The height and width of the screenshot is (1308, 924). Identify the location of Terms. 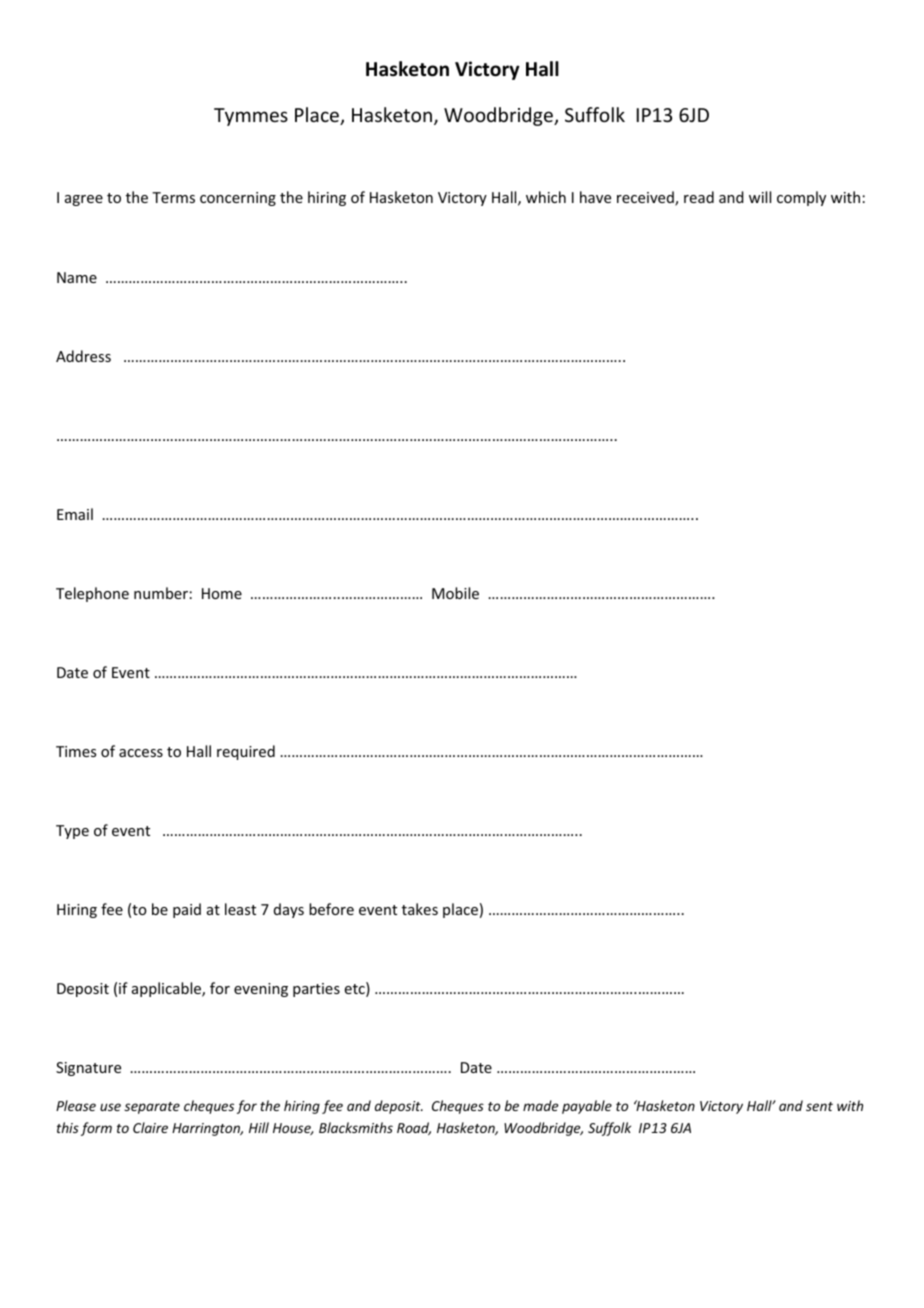
(173, 197).
